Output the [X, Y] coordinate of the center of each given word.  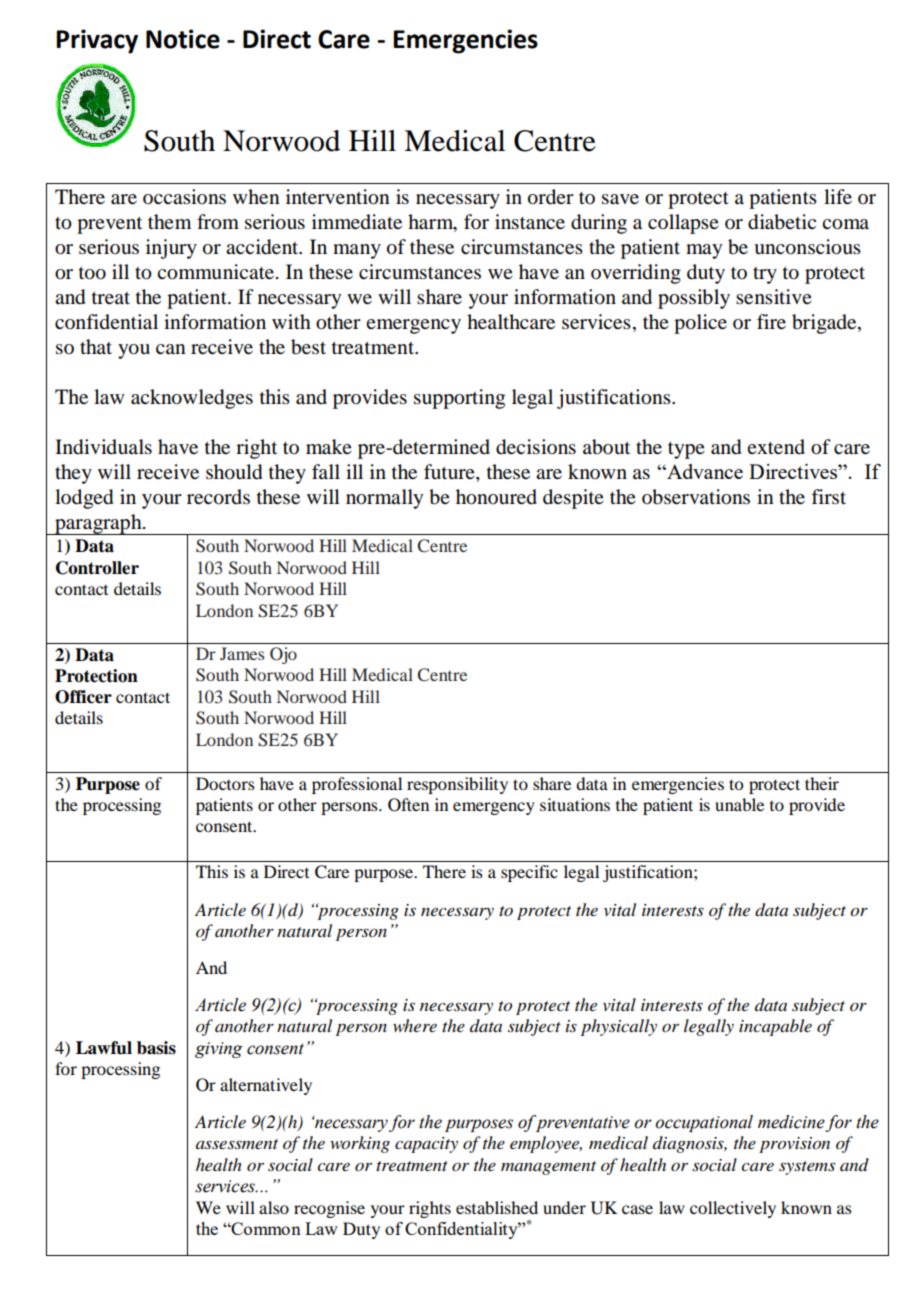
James [242, 653]
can [171, 349]
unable [739, 804]
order [551, 197]
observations [696, 497]
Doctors [225, 783]
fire [771, 322]
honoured [496, 497]
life [838, 197]
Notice [183, 39]
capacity [426, 1145]
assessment [237, 1144]
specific [529, 873]
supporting [459, 399]
